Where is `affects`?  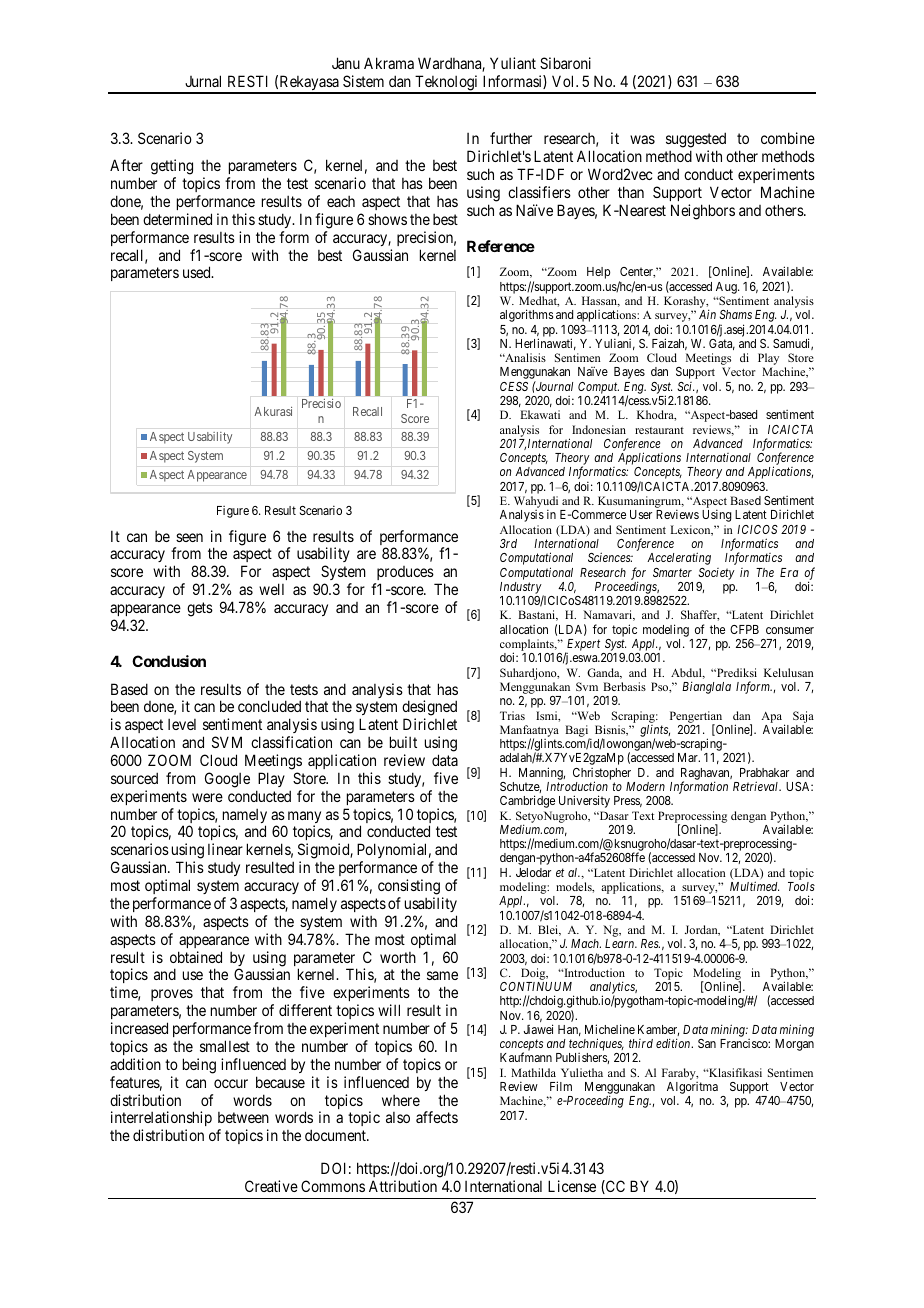 affects is located at coordinates (437, 1117).
